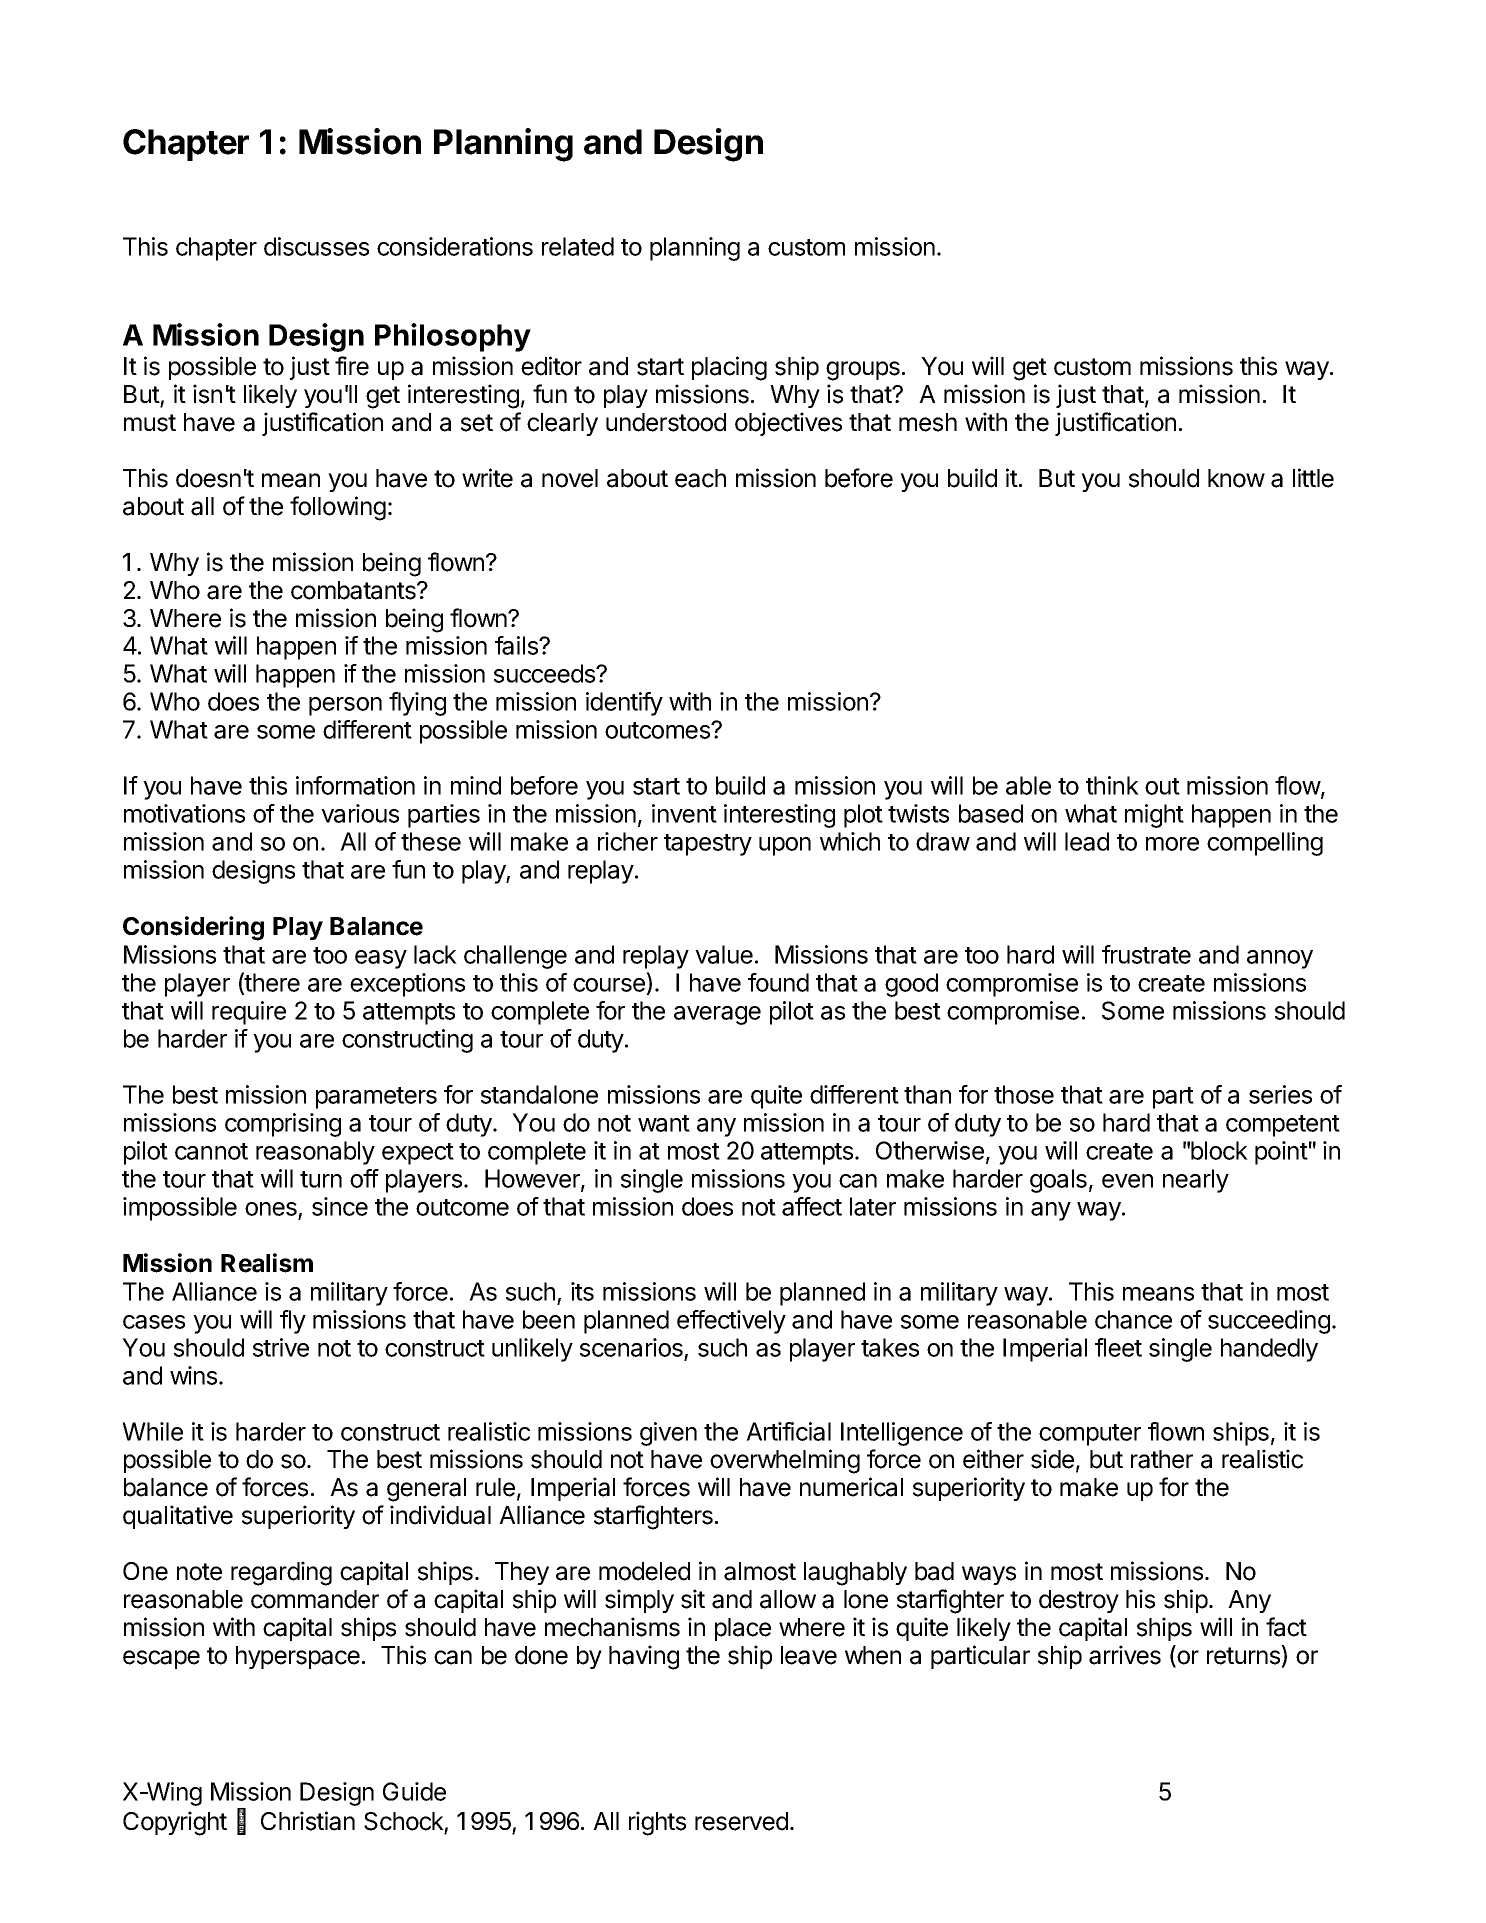 Image resolution: width=1486 pixels, height=1923 pixels. I want to click on Christian, so click(308, 1821).
